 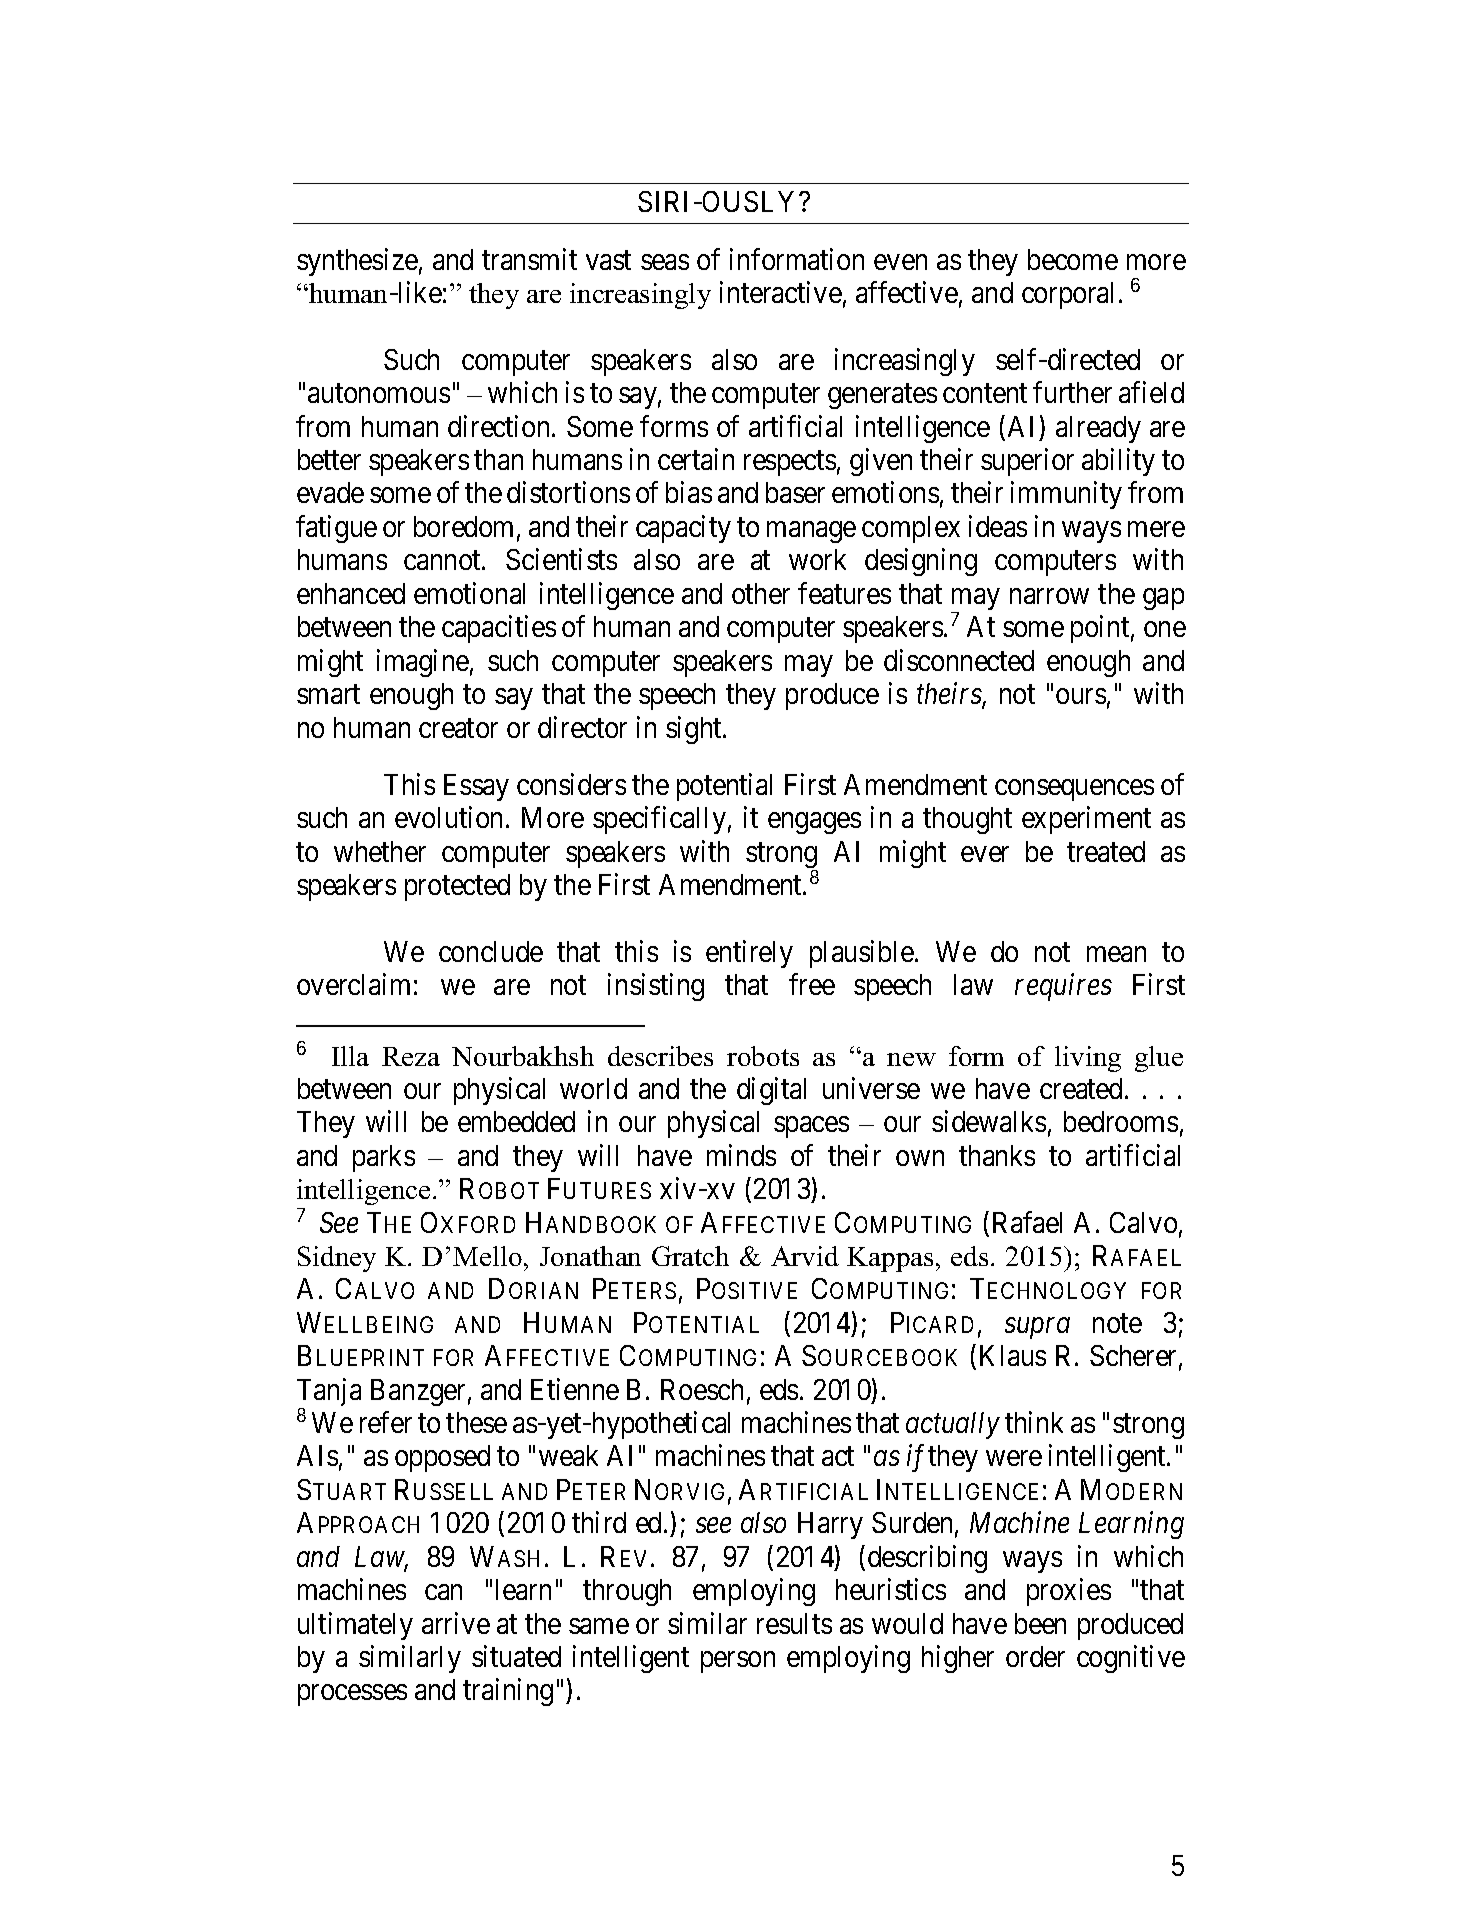 What do you see at coordinates (1035, 1656) in the screenshot?
I see `order` at bounding box center [1035, 1656].
